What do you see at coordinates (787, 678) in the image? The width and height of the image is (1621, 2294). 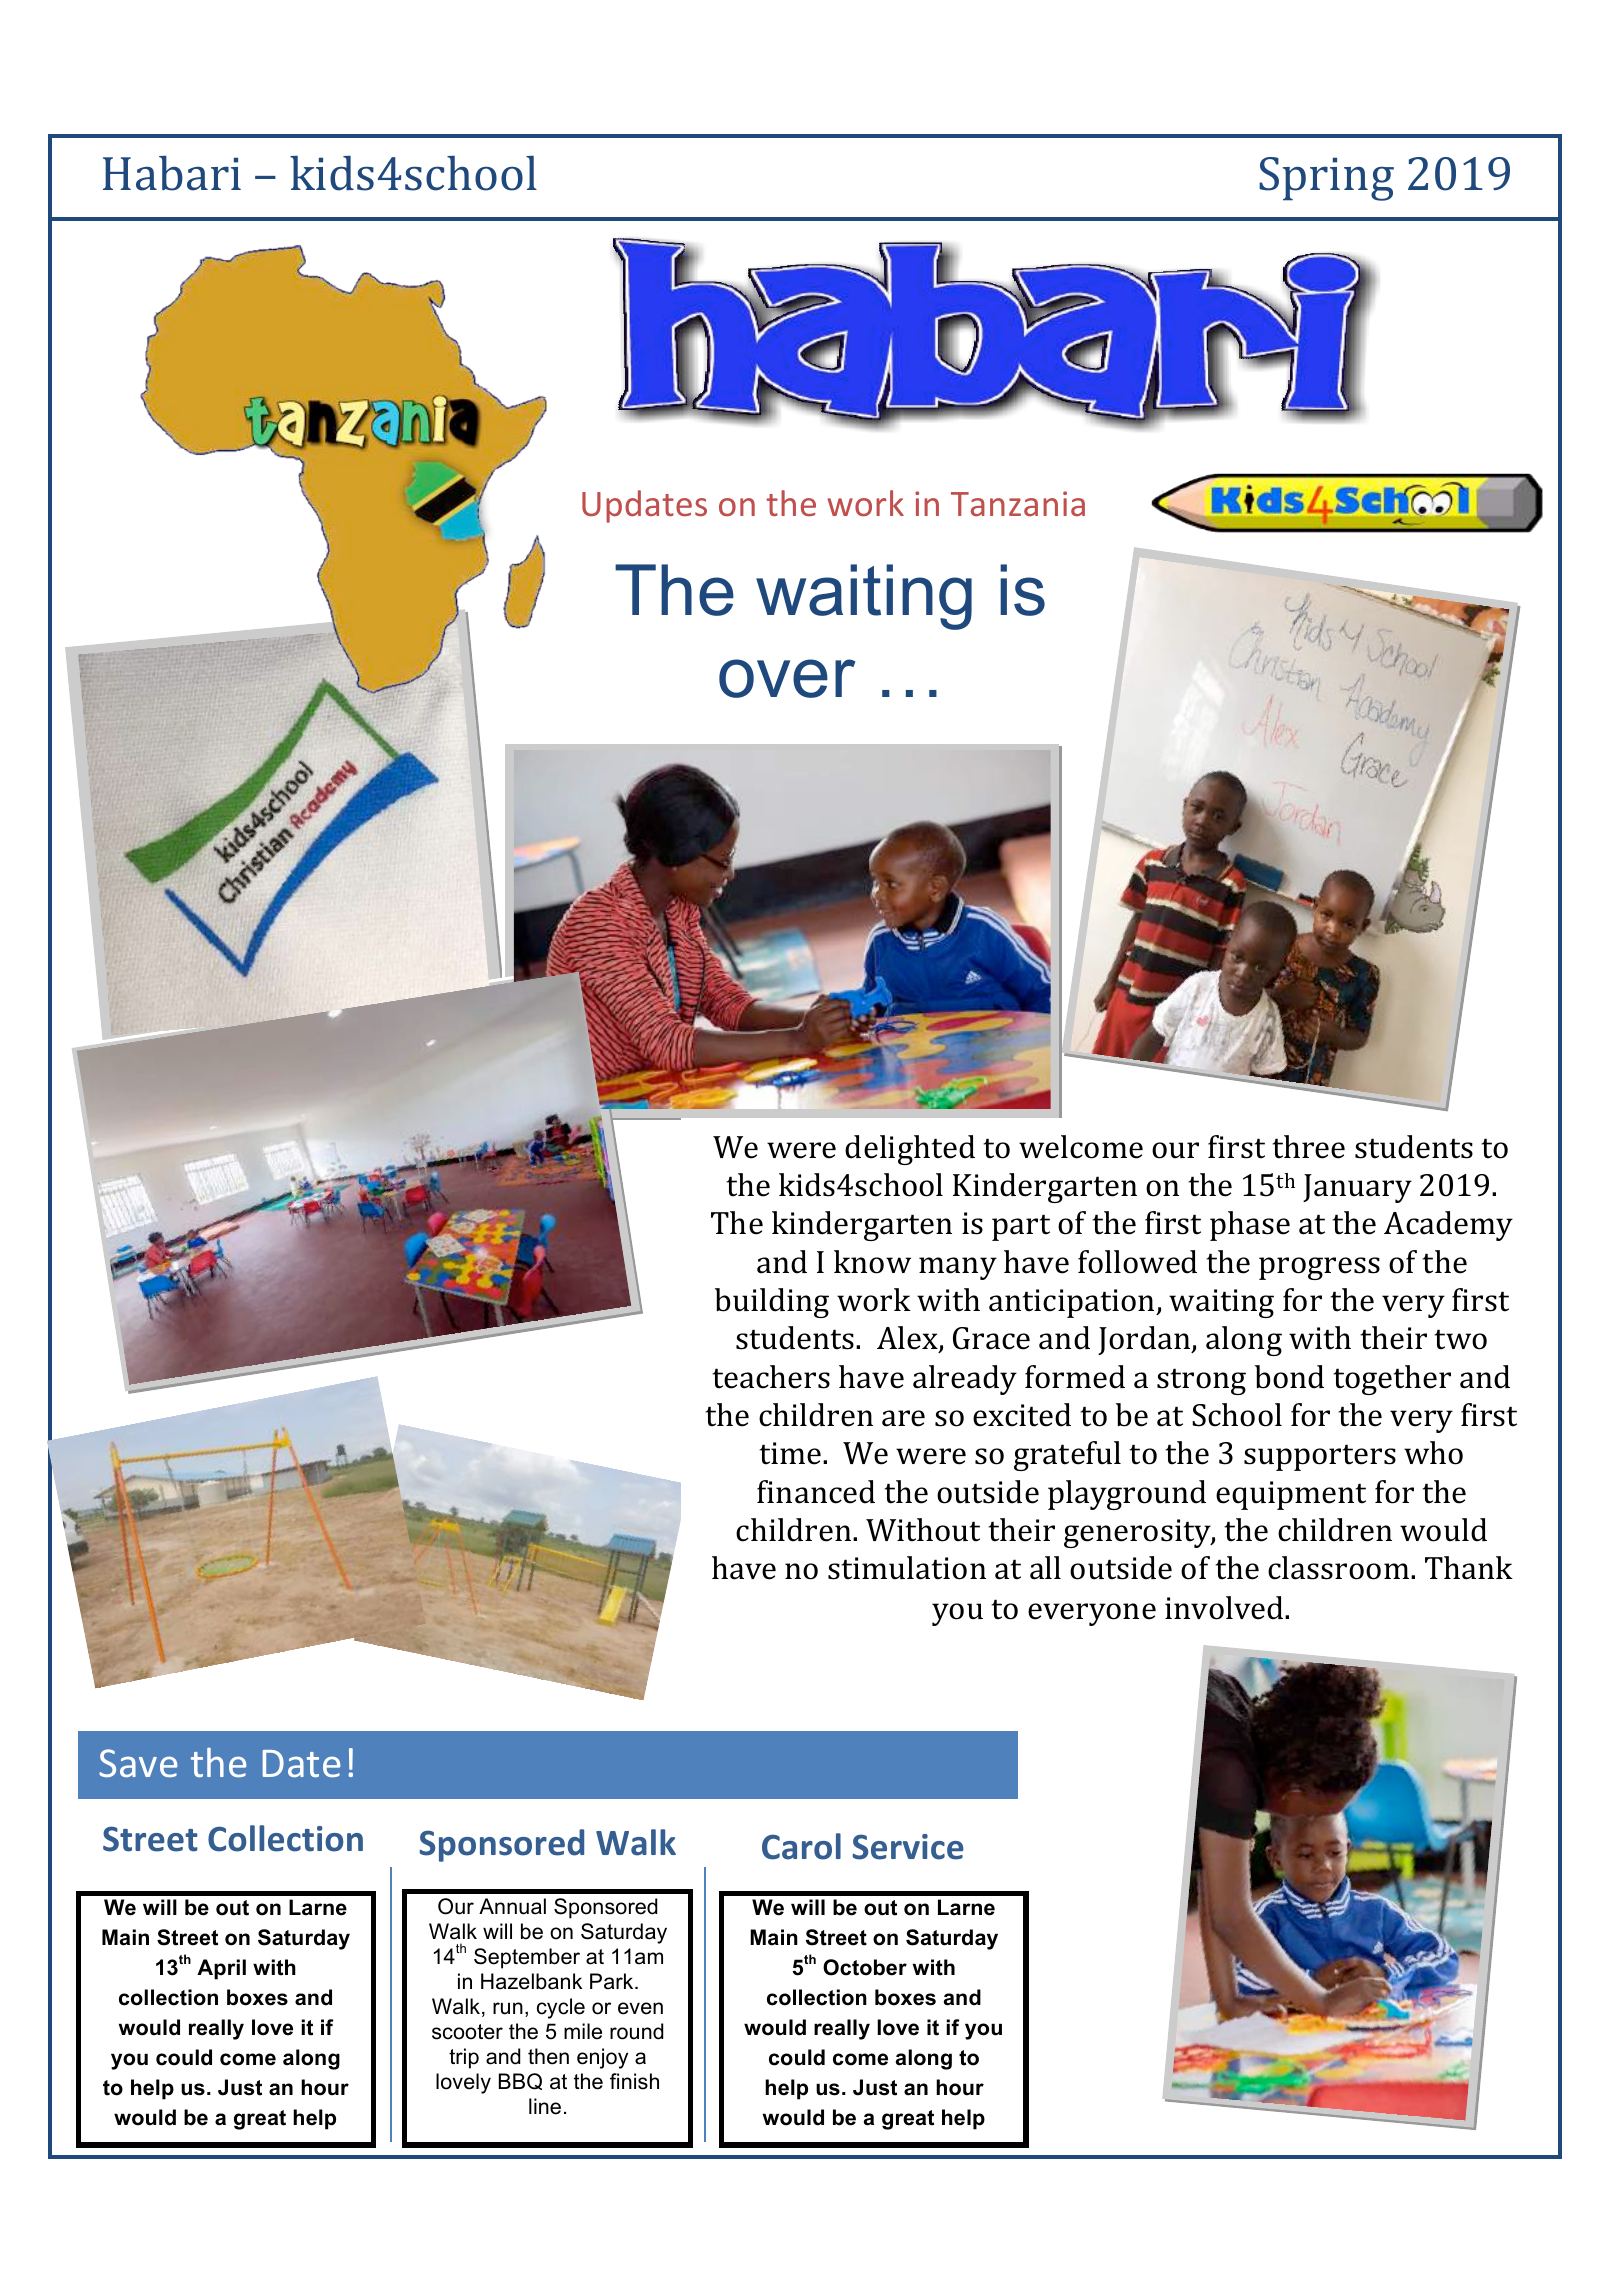 I see `over` at bounding box center [787, 678].
